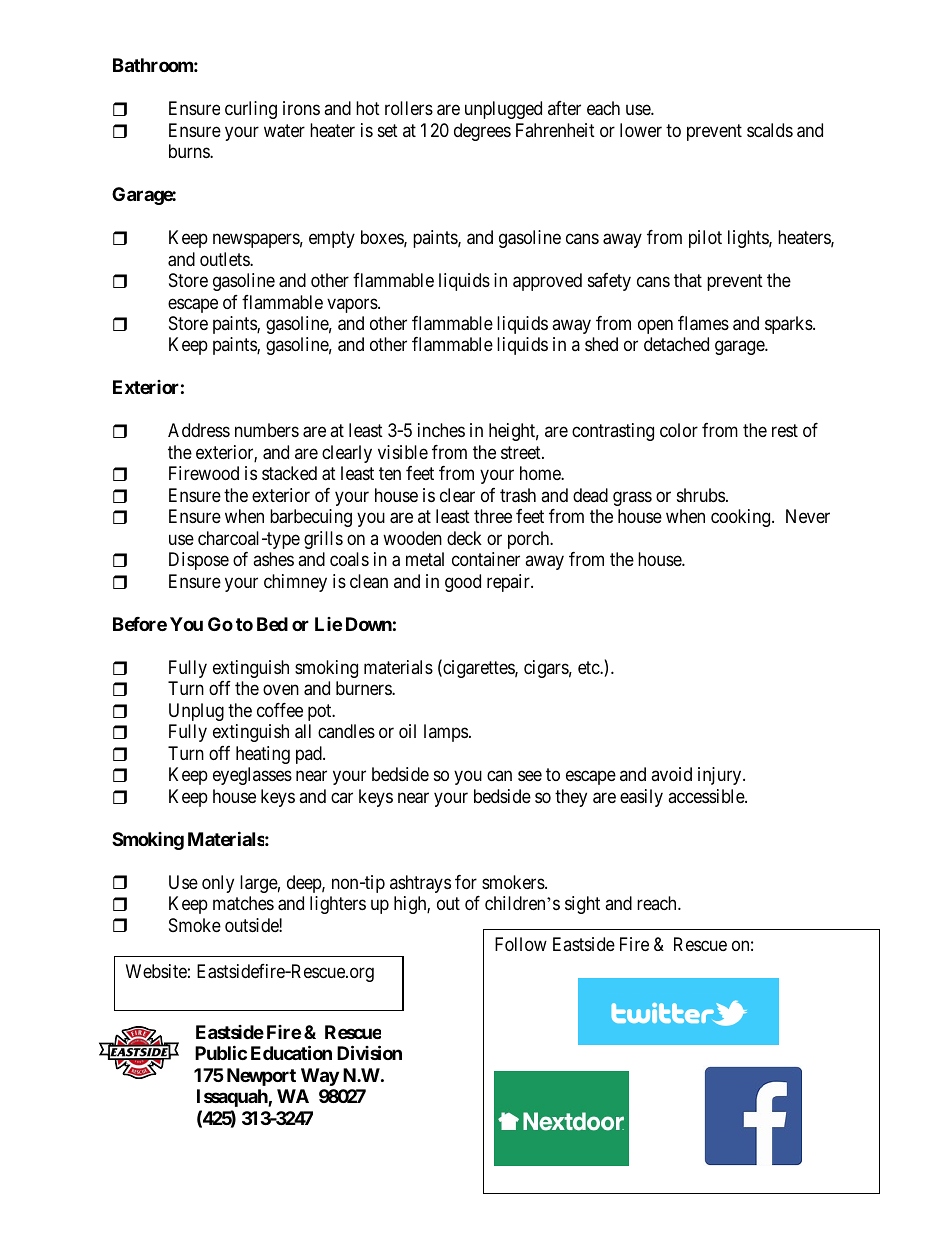 This screenshot has width=952, height=1233. I want to click on chimney, so click(295, 583).
